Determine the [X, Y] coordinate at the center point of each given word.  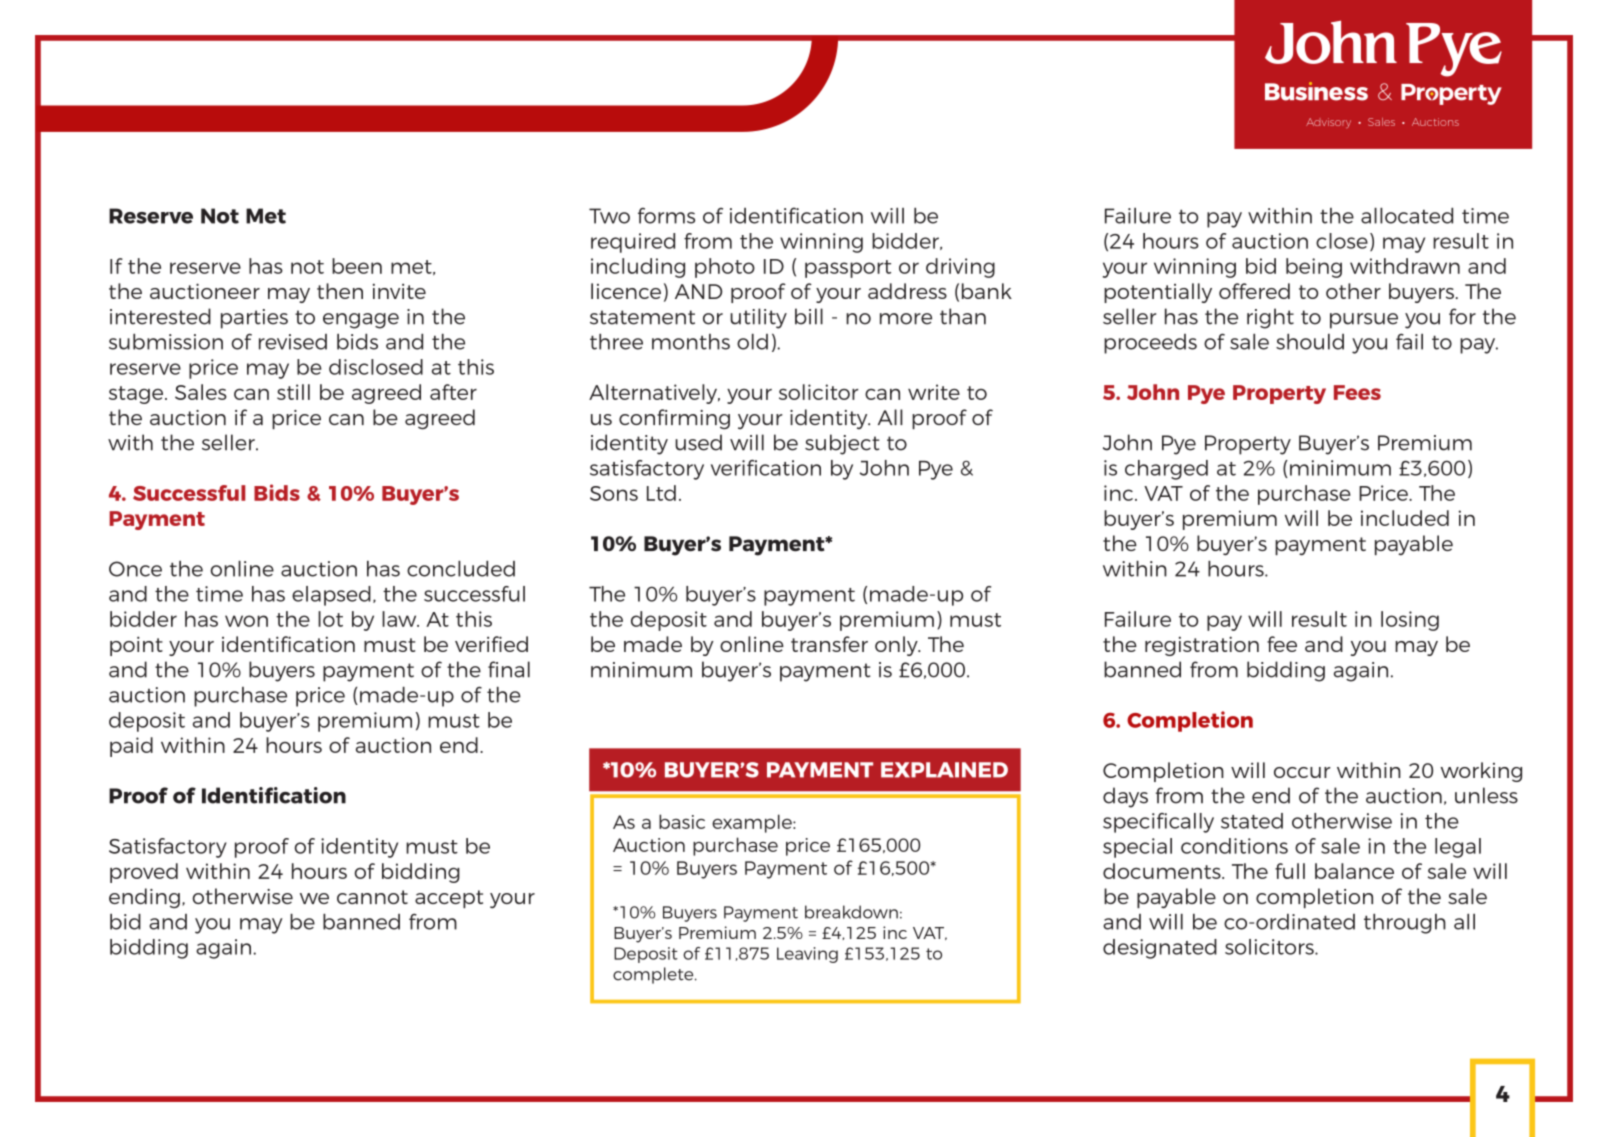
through [1405, 924]
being [1314, 268]
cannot [372, 897]
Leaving [807, 955]
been [357, 266]
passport [848, 269]
